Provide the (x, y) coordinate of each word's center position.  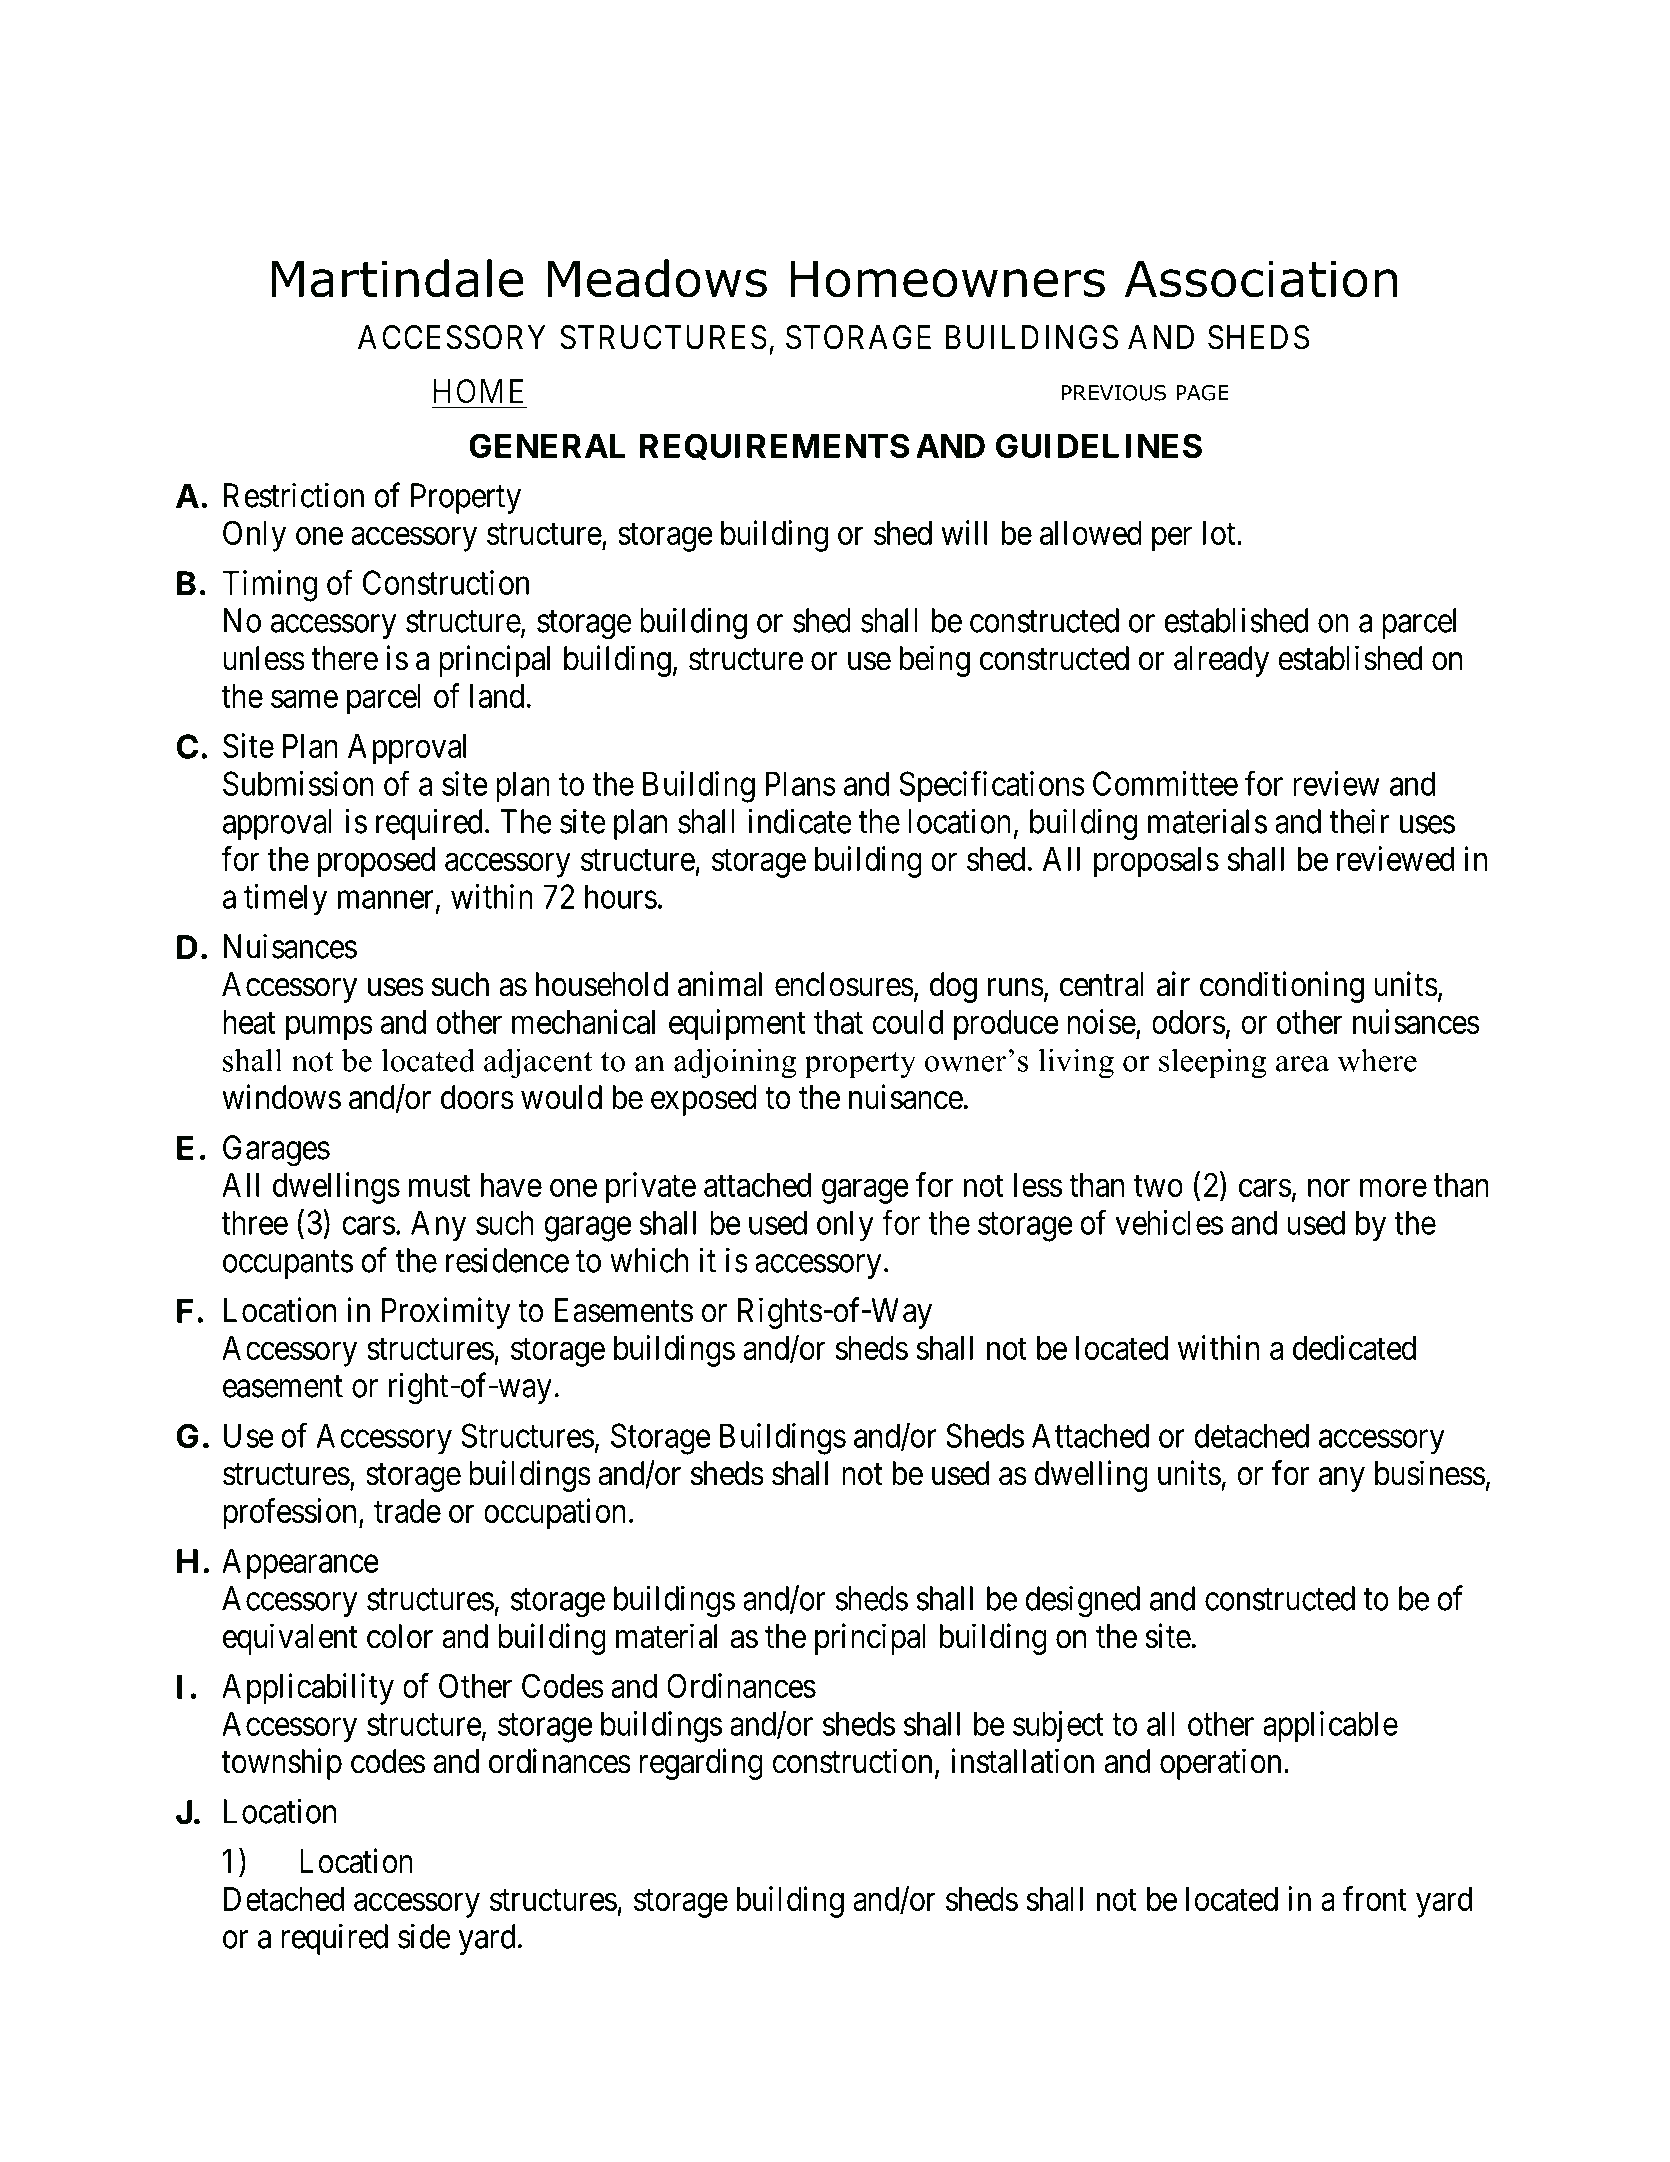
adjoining (735, 1063)
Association (1261, 279)
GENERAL (547, 445)
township (281, 1764)
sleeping (1212, 1063)
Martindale (397, 278)
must (440, 1186)
